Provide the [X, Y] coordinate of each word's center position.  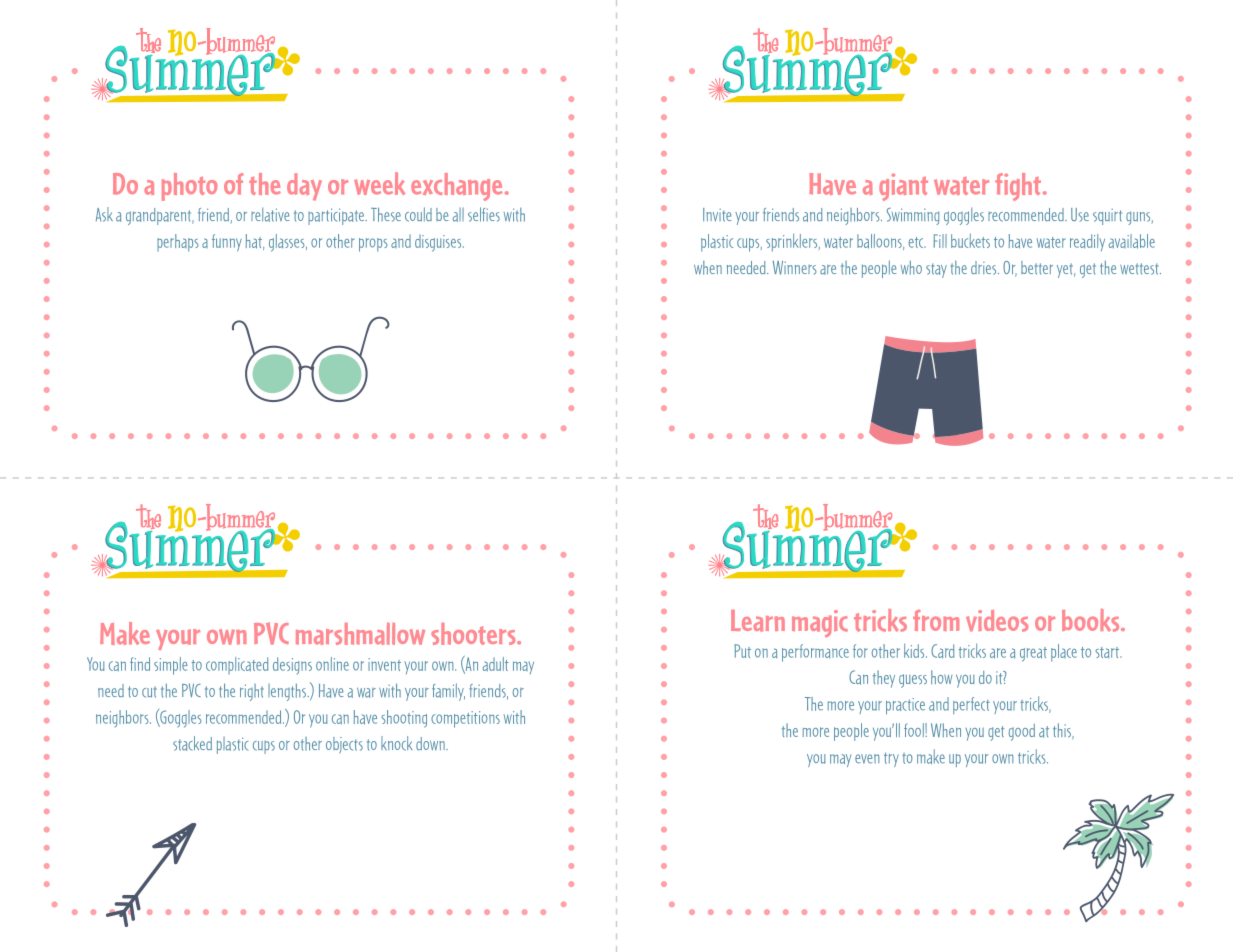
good [1022, 732]
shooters [474, 634]
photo [189, 187]
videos [997, 621]
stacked [192, 743]
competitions [465, 719]
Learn [758, 621]
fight [1019, 187]
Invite [717, 215]
